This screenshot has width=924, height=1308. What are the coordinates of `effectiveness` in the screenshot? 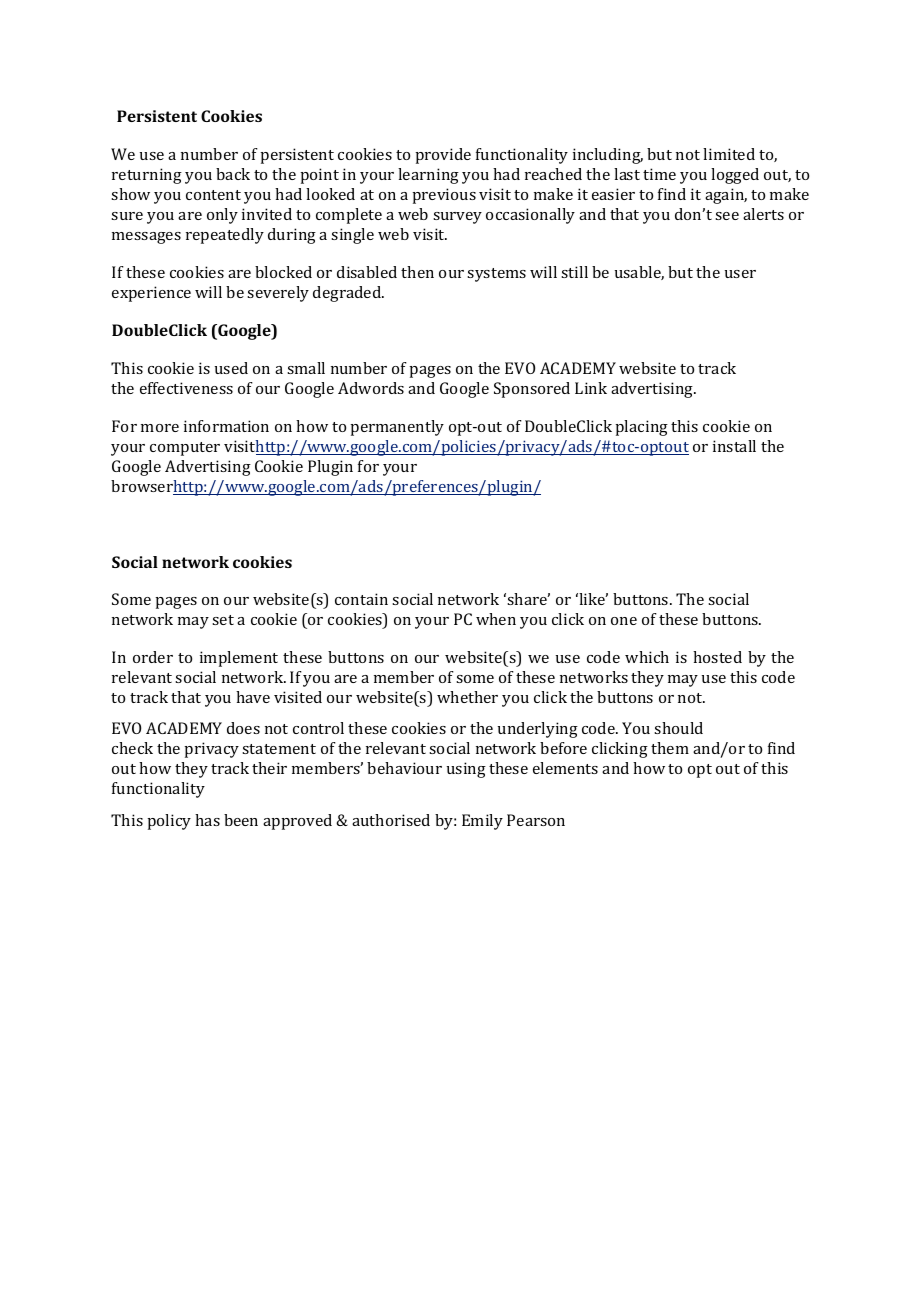 It's located at (186, 388).
